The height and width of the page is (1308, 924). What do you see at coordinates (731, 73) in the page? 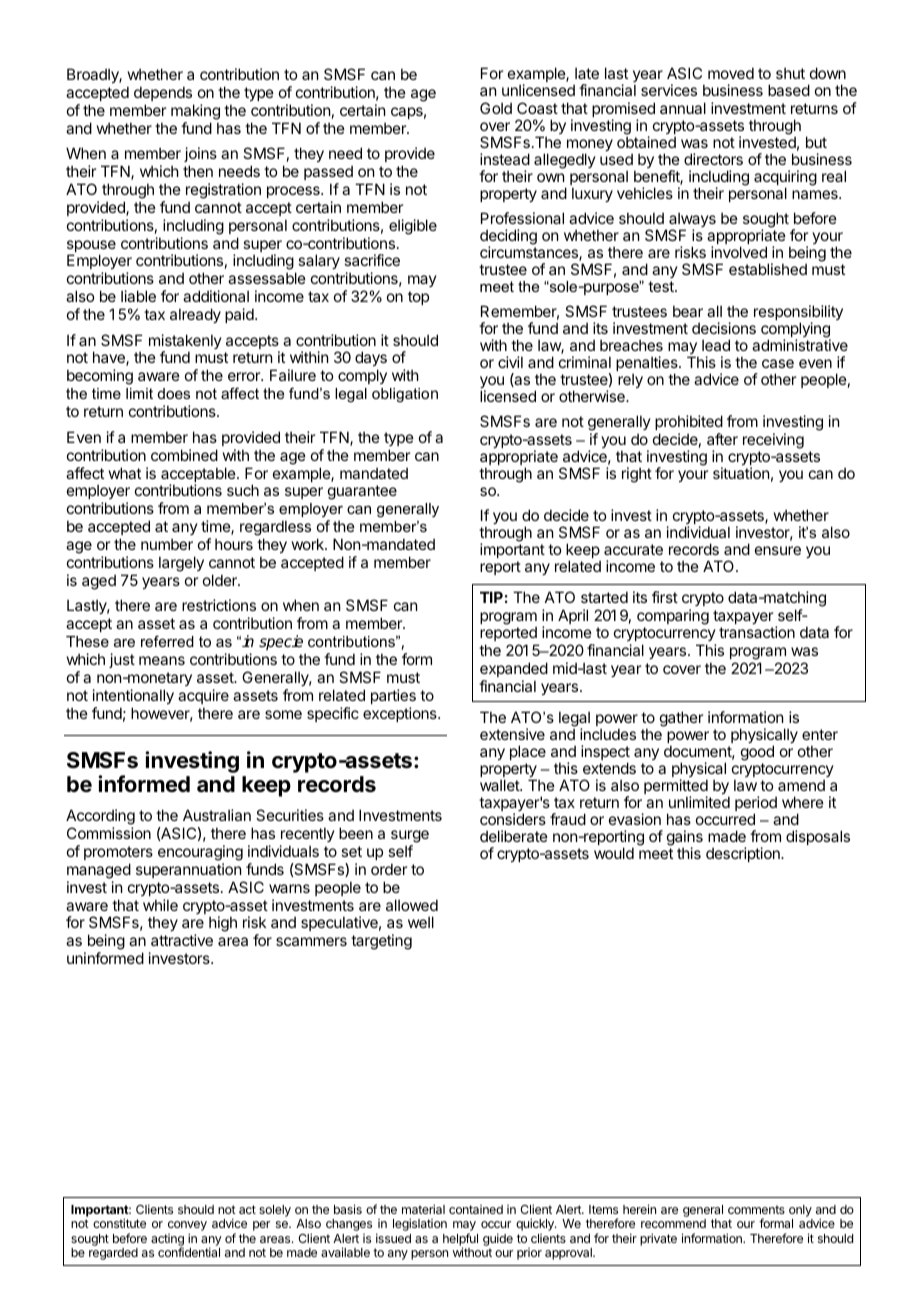
I see `moved` at bounding box center [731, 73].
